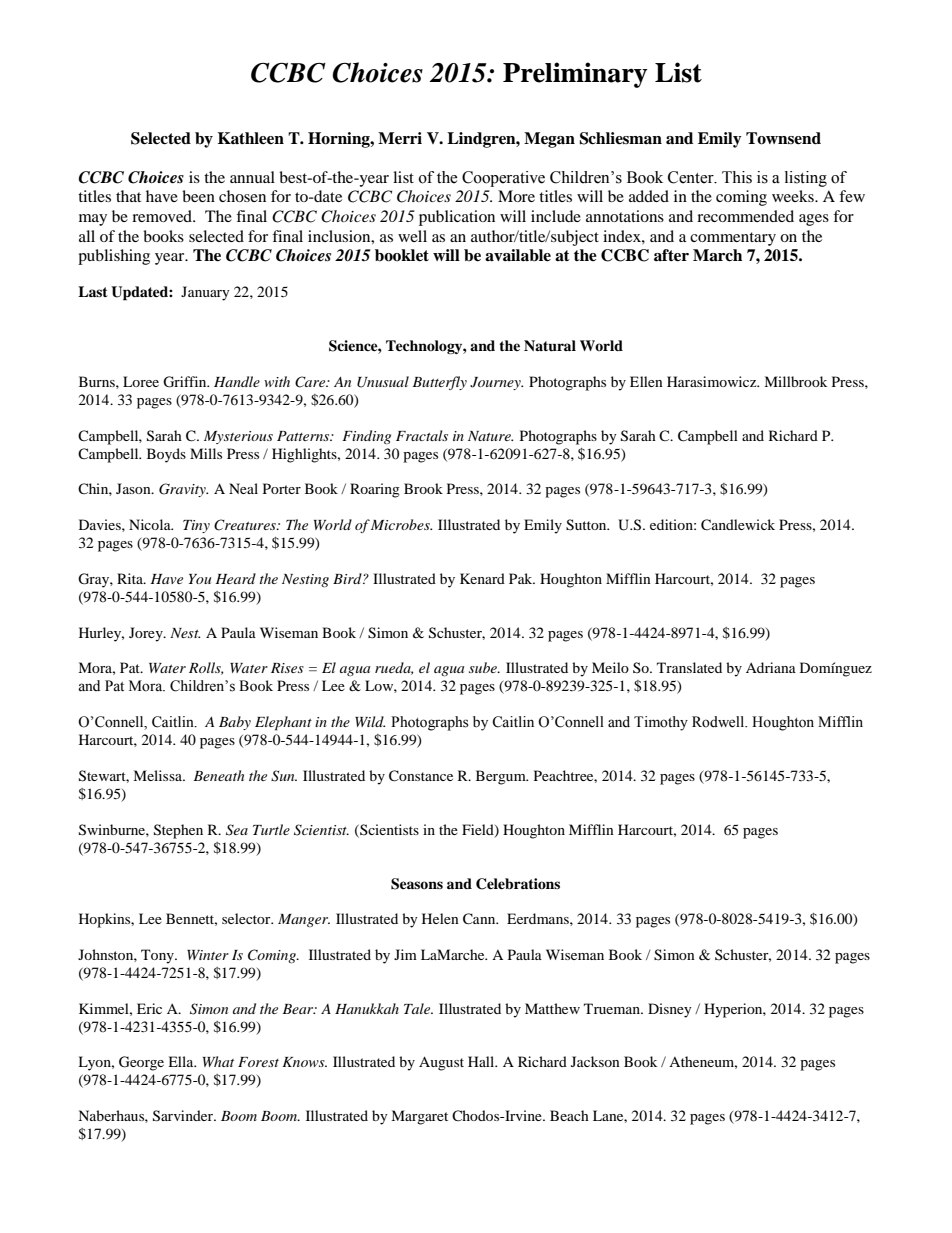 Image resolution: width=952 pixels, height=1233 pixels. Describe the element at coordinates (482, 1061) in the screenshot. I see `Hall` at that location.
